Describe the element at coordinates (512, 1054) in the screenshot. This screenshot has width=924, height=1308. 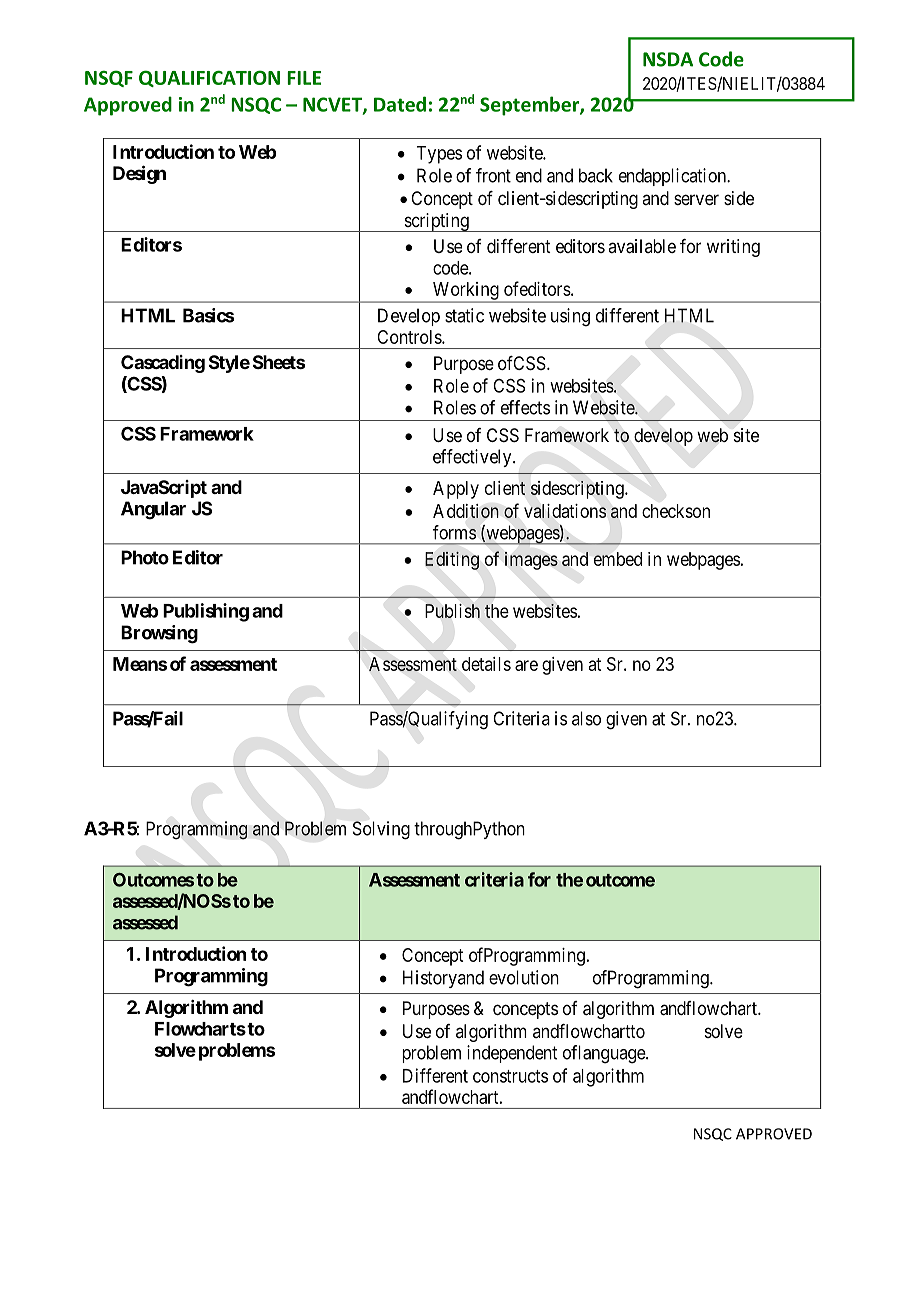
I see `independent` at that location.
